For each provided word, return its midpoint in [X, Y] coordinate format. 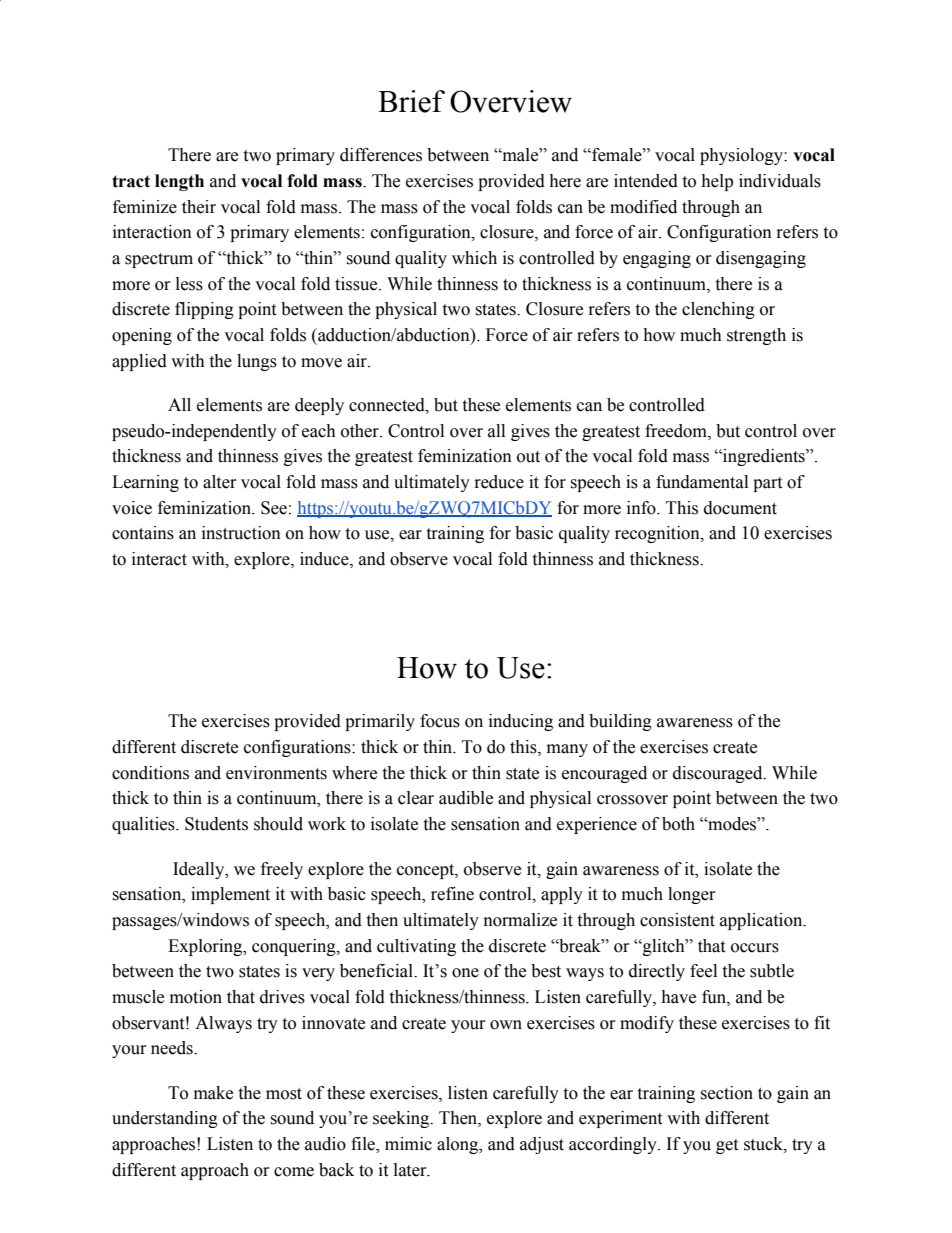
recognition [658, 534]
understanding [165, 1119]
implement [230, 895]
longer [692, 895]
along [459, 1145]
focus [440, 721]
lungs [257, 362]
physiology [742, 156]
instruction [241, 533]
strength [756, 336]
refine [452, 894]
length [179, 182]
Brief [411, 101]
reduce [499, 482]
